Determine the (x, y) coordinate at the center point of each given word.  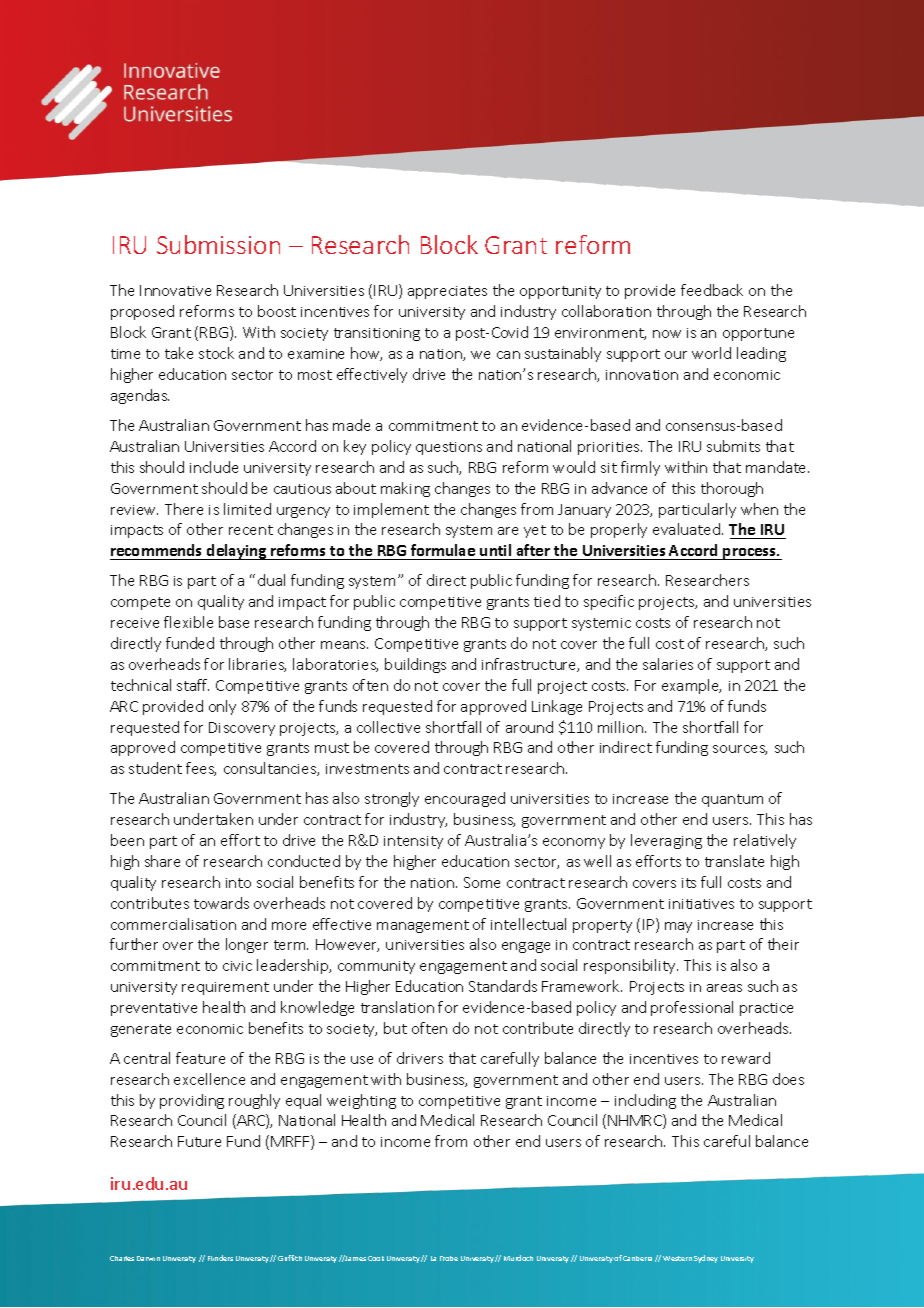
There (184, 509)
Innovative (175, 290)
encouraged (465, 799)
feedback (712, 290)
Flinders (220, 1258)
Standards (503, 986)
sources (740, 750)
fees (201, 769)
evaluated (686, 529)
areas (724, 988)
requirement (225, 988)
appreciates (447, 292)
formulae (443, 550)
